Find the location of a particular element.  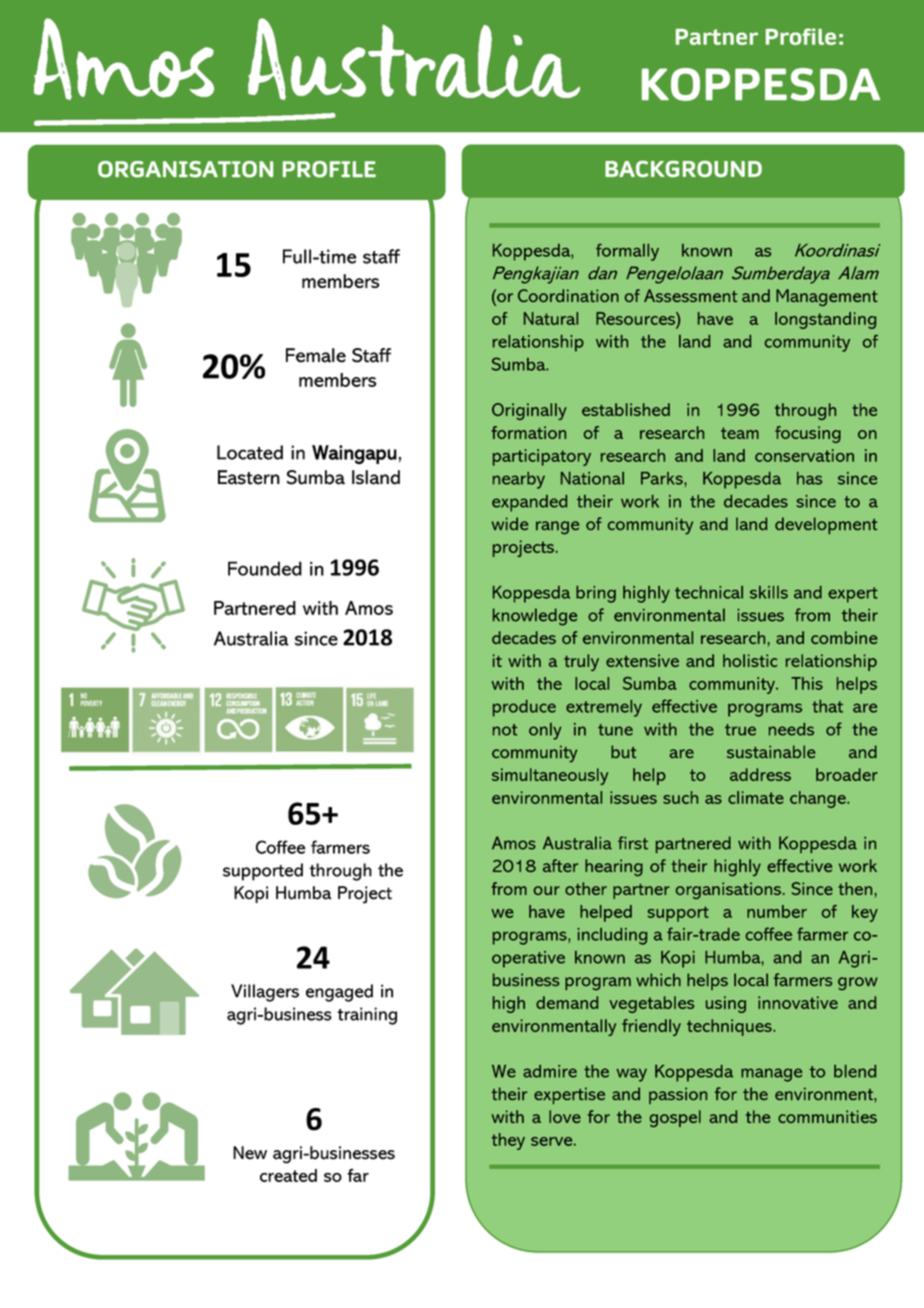

formally is located at coordinates (627, 252).
